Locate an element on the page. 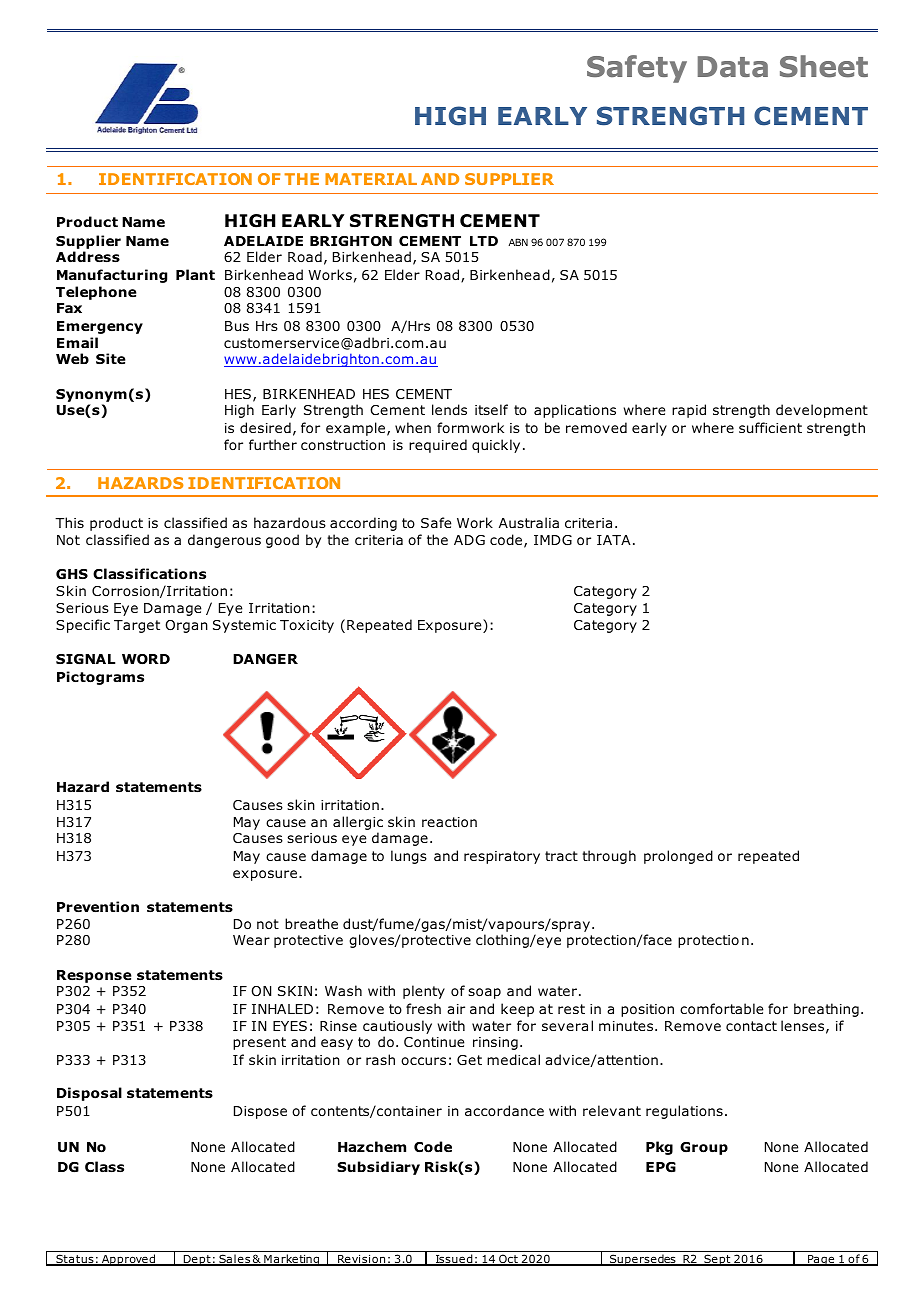  Toxicity is located at coordinates (307, 626).
